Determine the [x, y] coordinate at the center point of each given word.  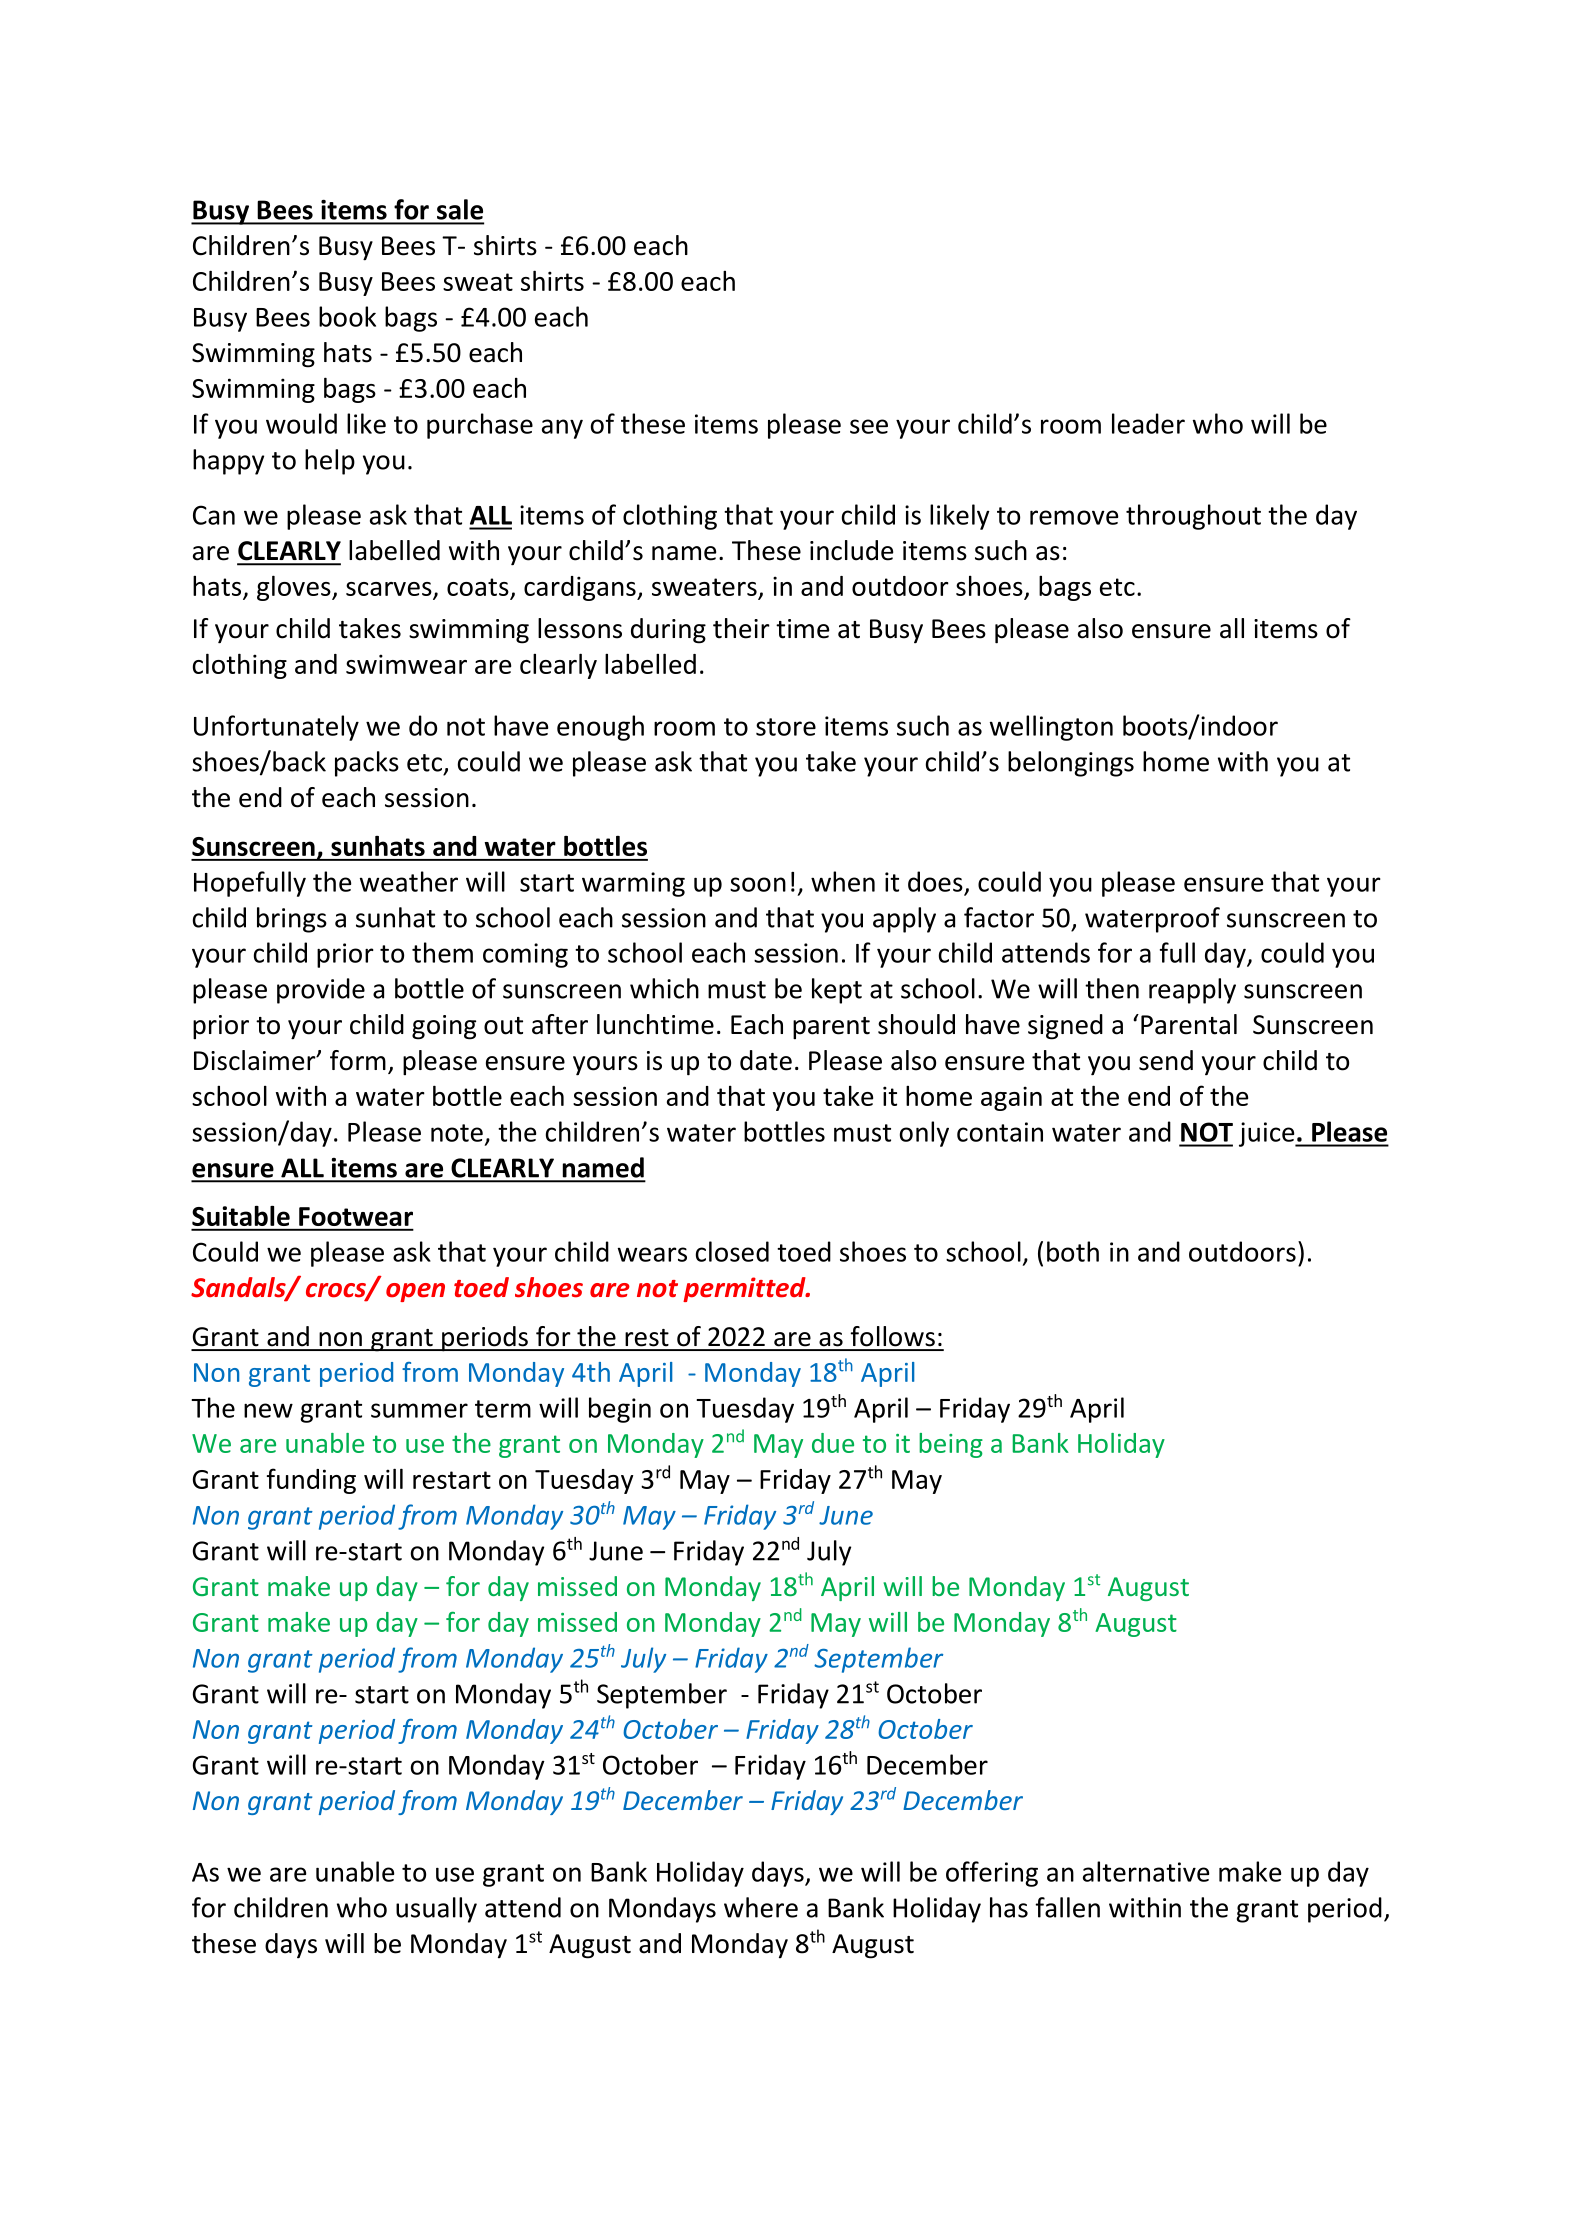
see [869, 426]
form [358, 1060]
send [1166, 1060]
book [347, 316]
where [761, 1907]
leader [1148, 423]
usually [436, 1910]
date [766, 1060]
